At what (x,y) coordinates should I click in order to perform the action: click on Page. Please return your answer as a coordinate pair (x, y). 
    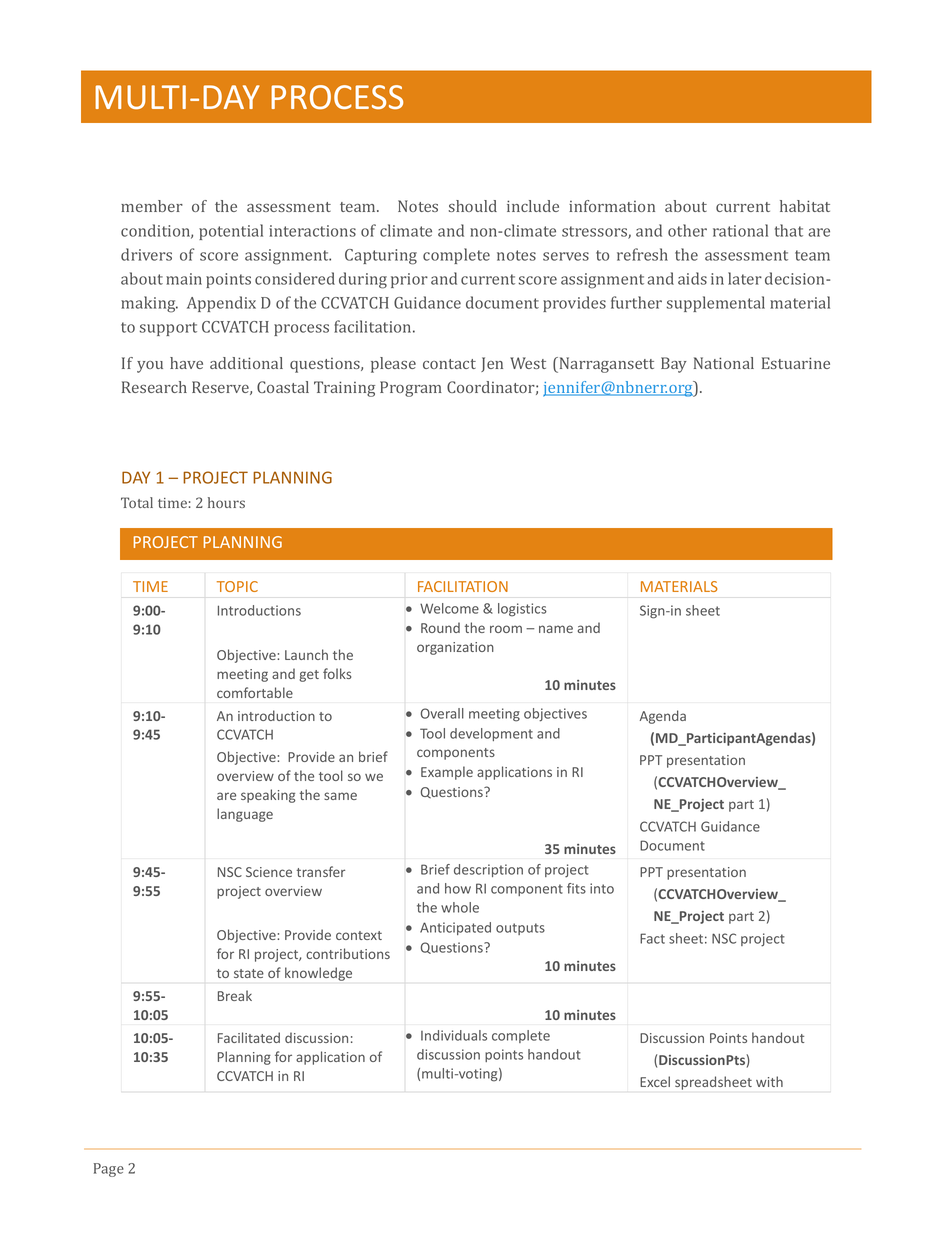
    Looking at the image, I should click on (109, 1170).
